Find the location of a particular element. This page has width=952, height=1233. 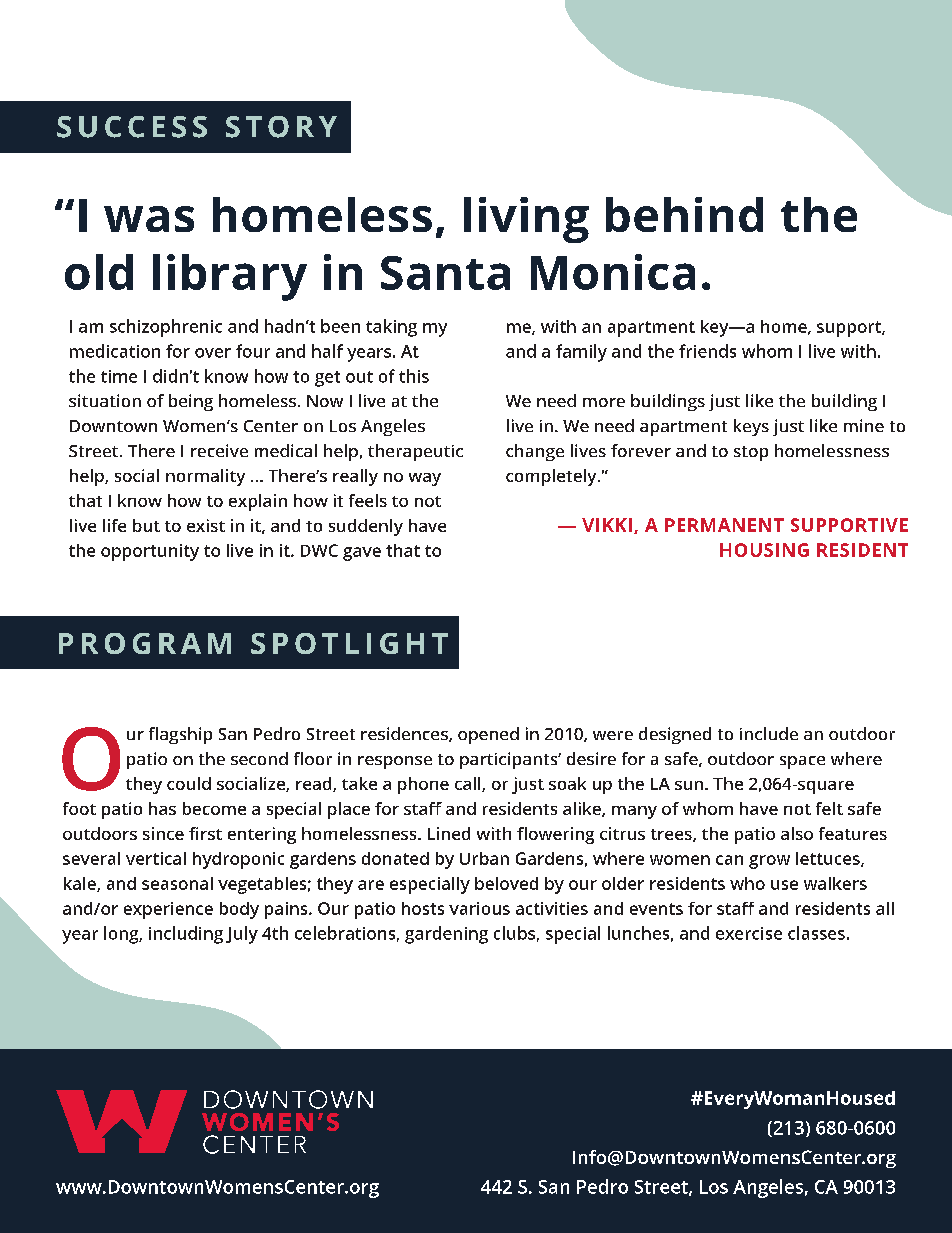

SUCCESS is located at coordinates (132, 127).
